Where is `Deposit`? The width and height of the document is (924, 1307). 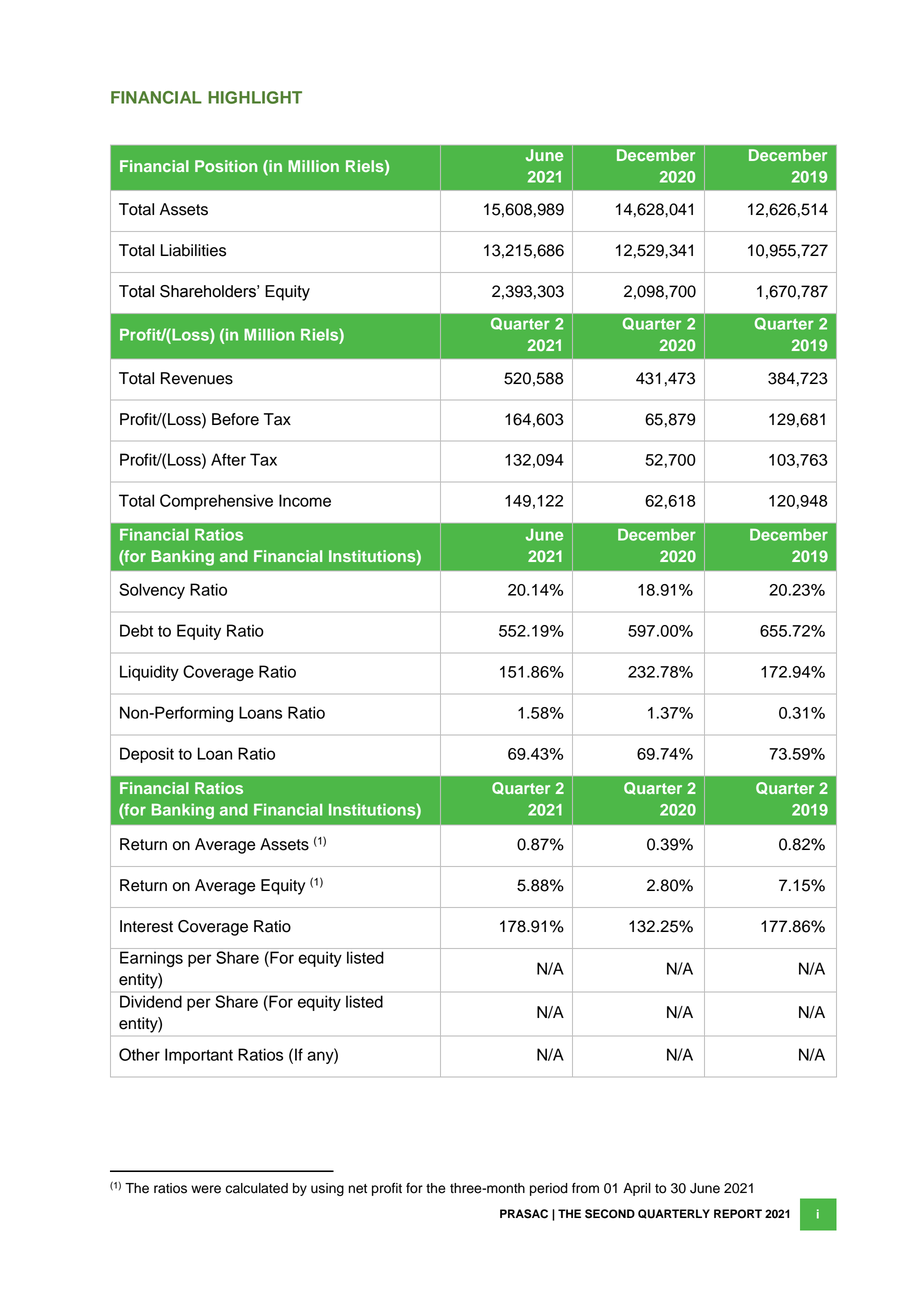 Deposit is located at coordinates (147, 755).
